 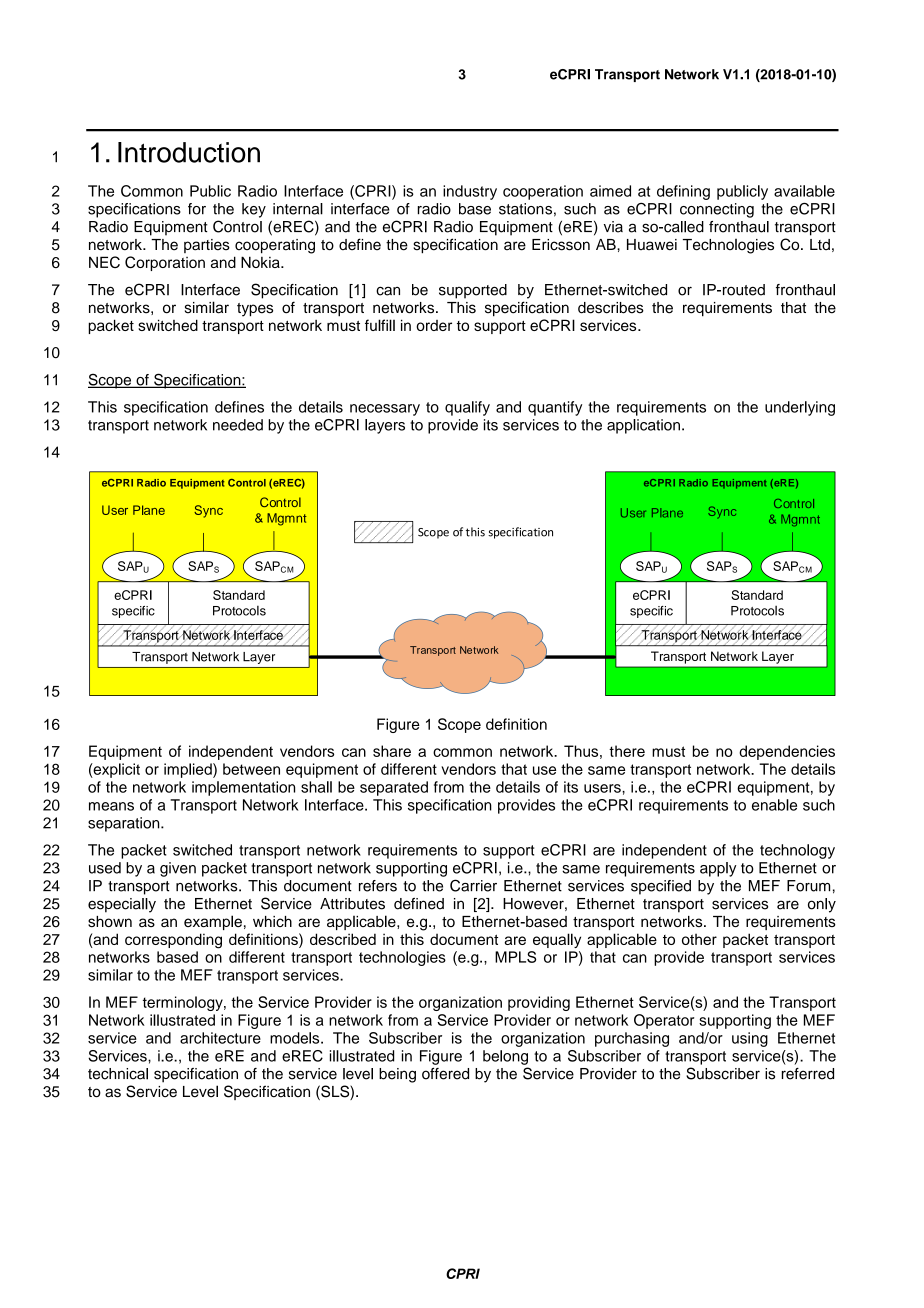 I want to click on given, so click(x=178, y=869).
